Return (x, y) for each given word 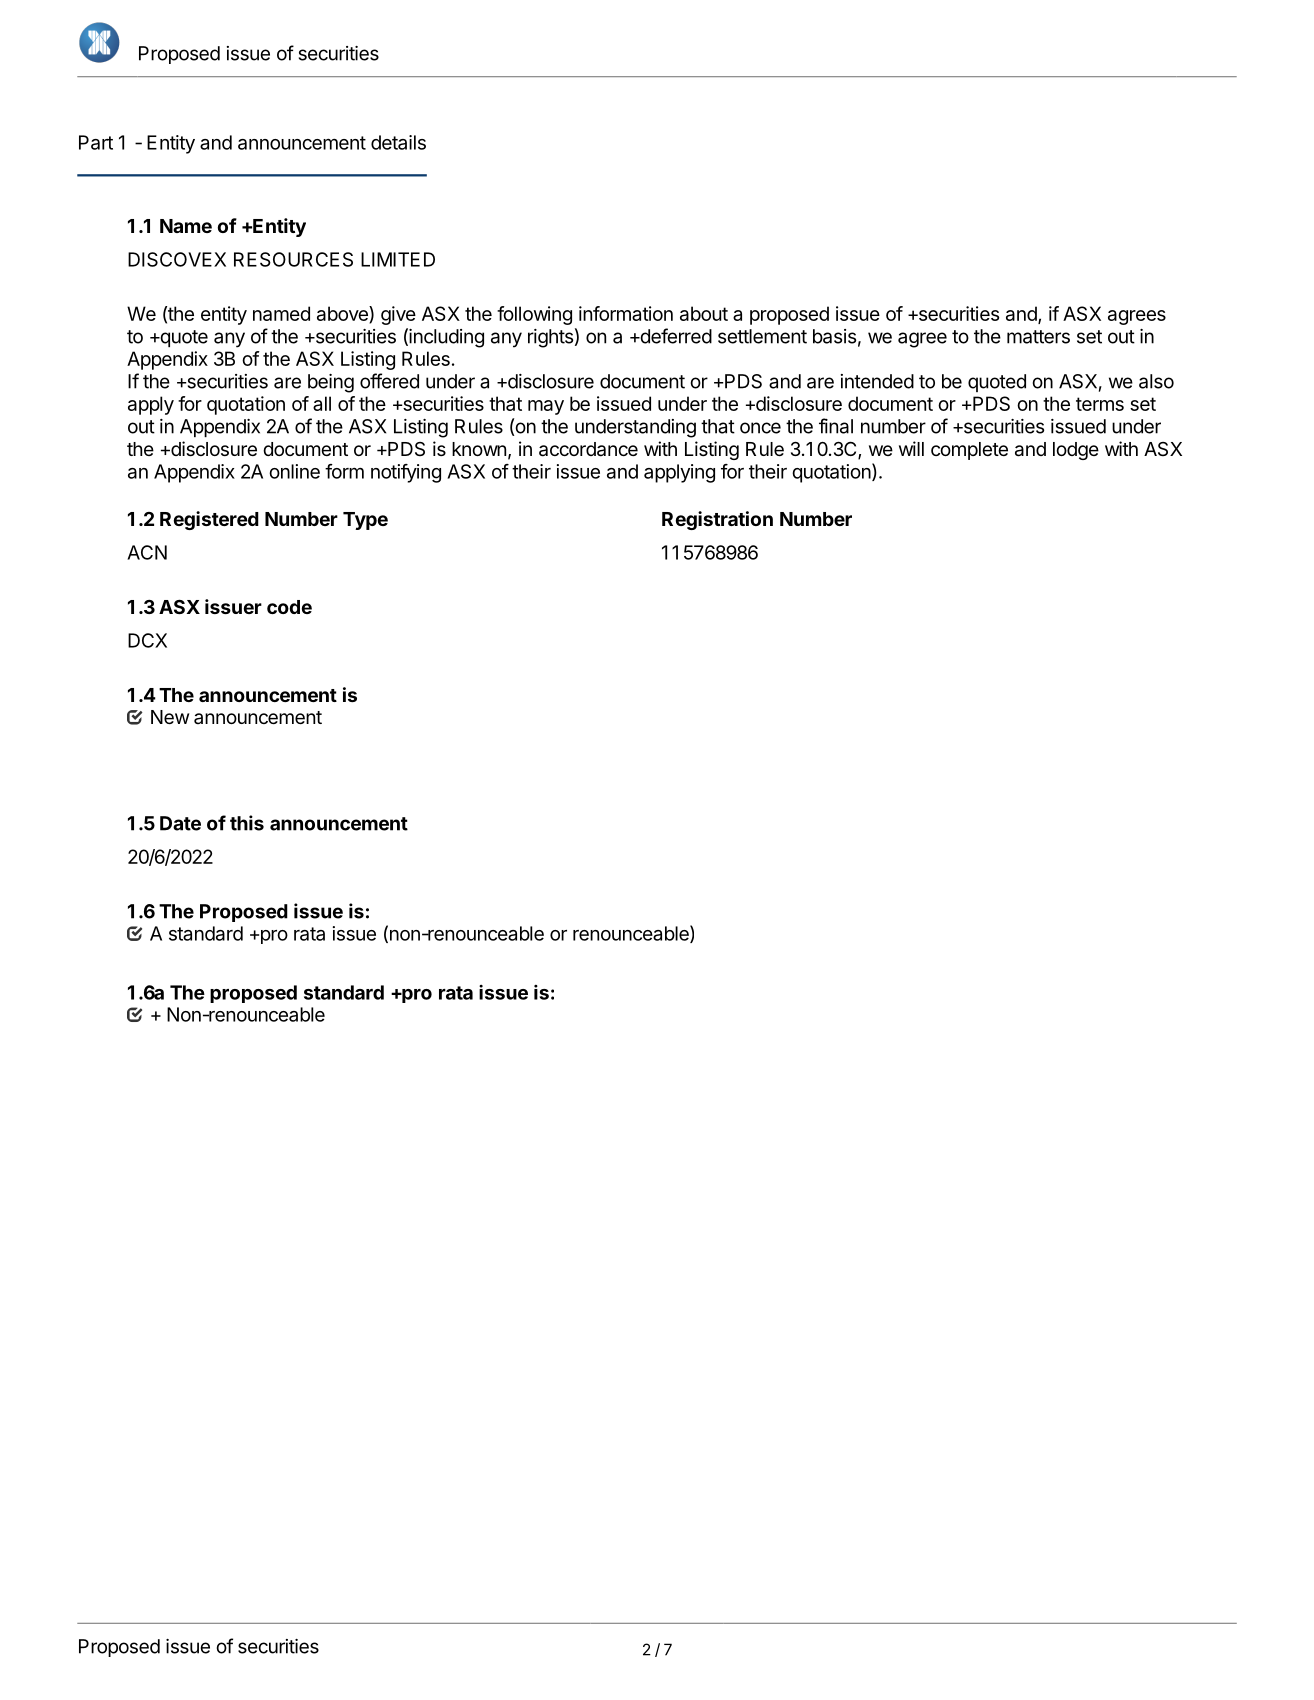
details (398, 142)
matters (1038, 337)
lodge (1076, 451)
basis (834, 336)
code (289, 607)
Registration (717, 520)
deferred (675, 336)
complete (969, 451)
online (294, 471)
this (247, 823)
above (343, 314)
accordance (588, 449)
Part (96, 142)
